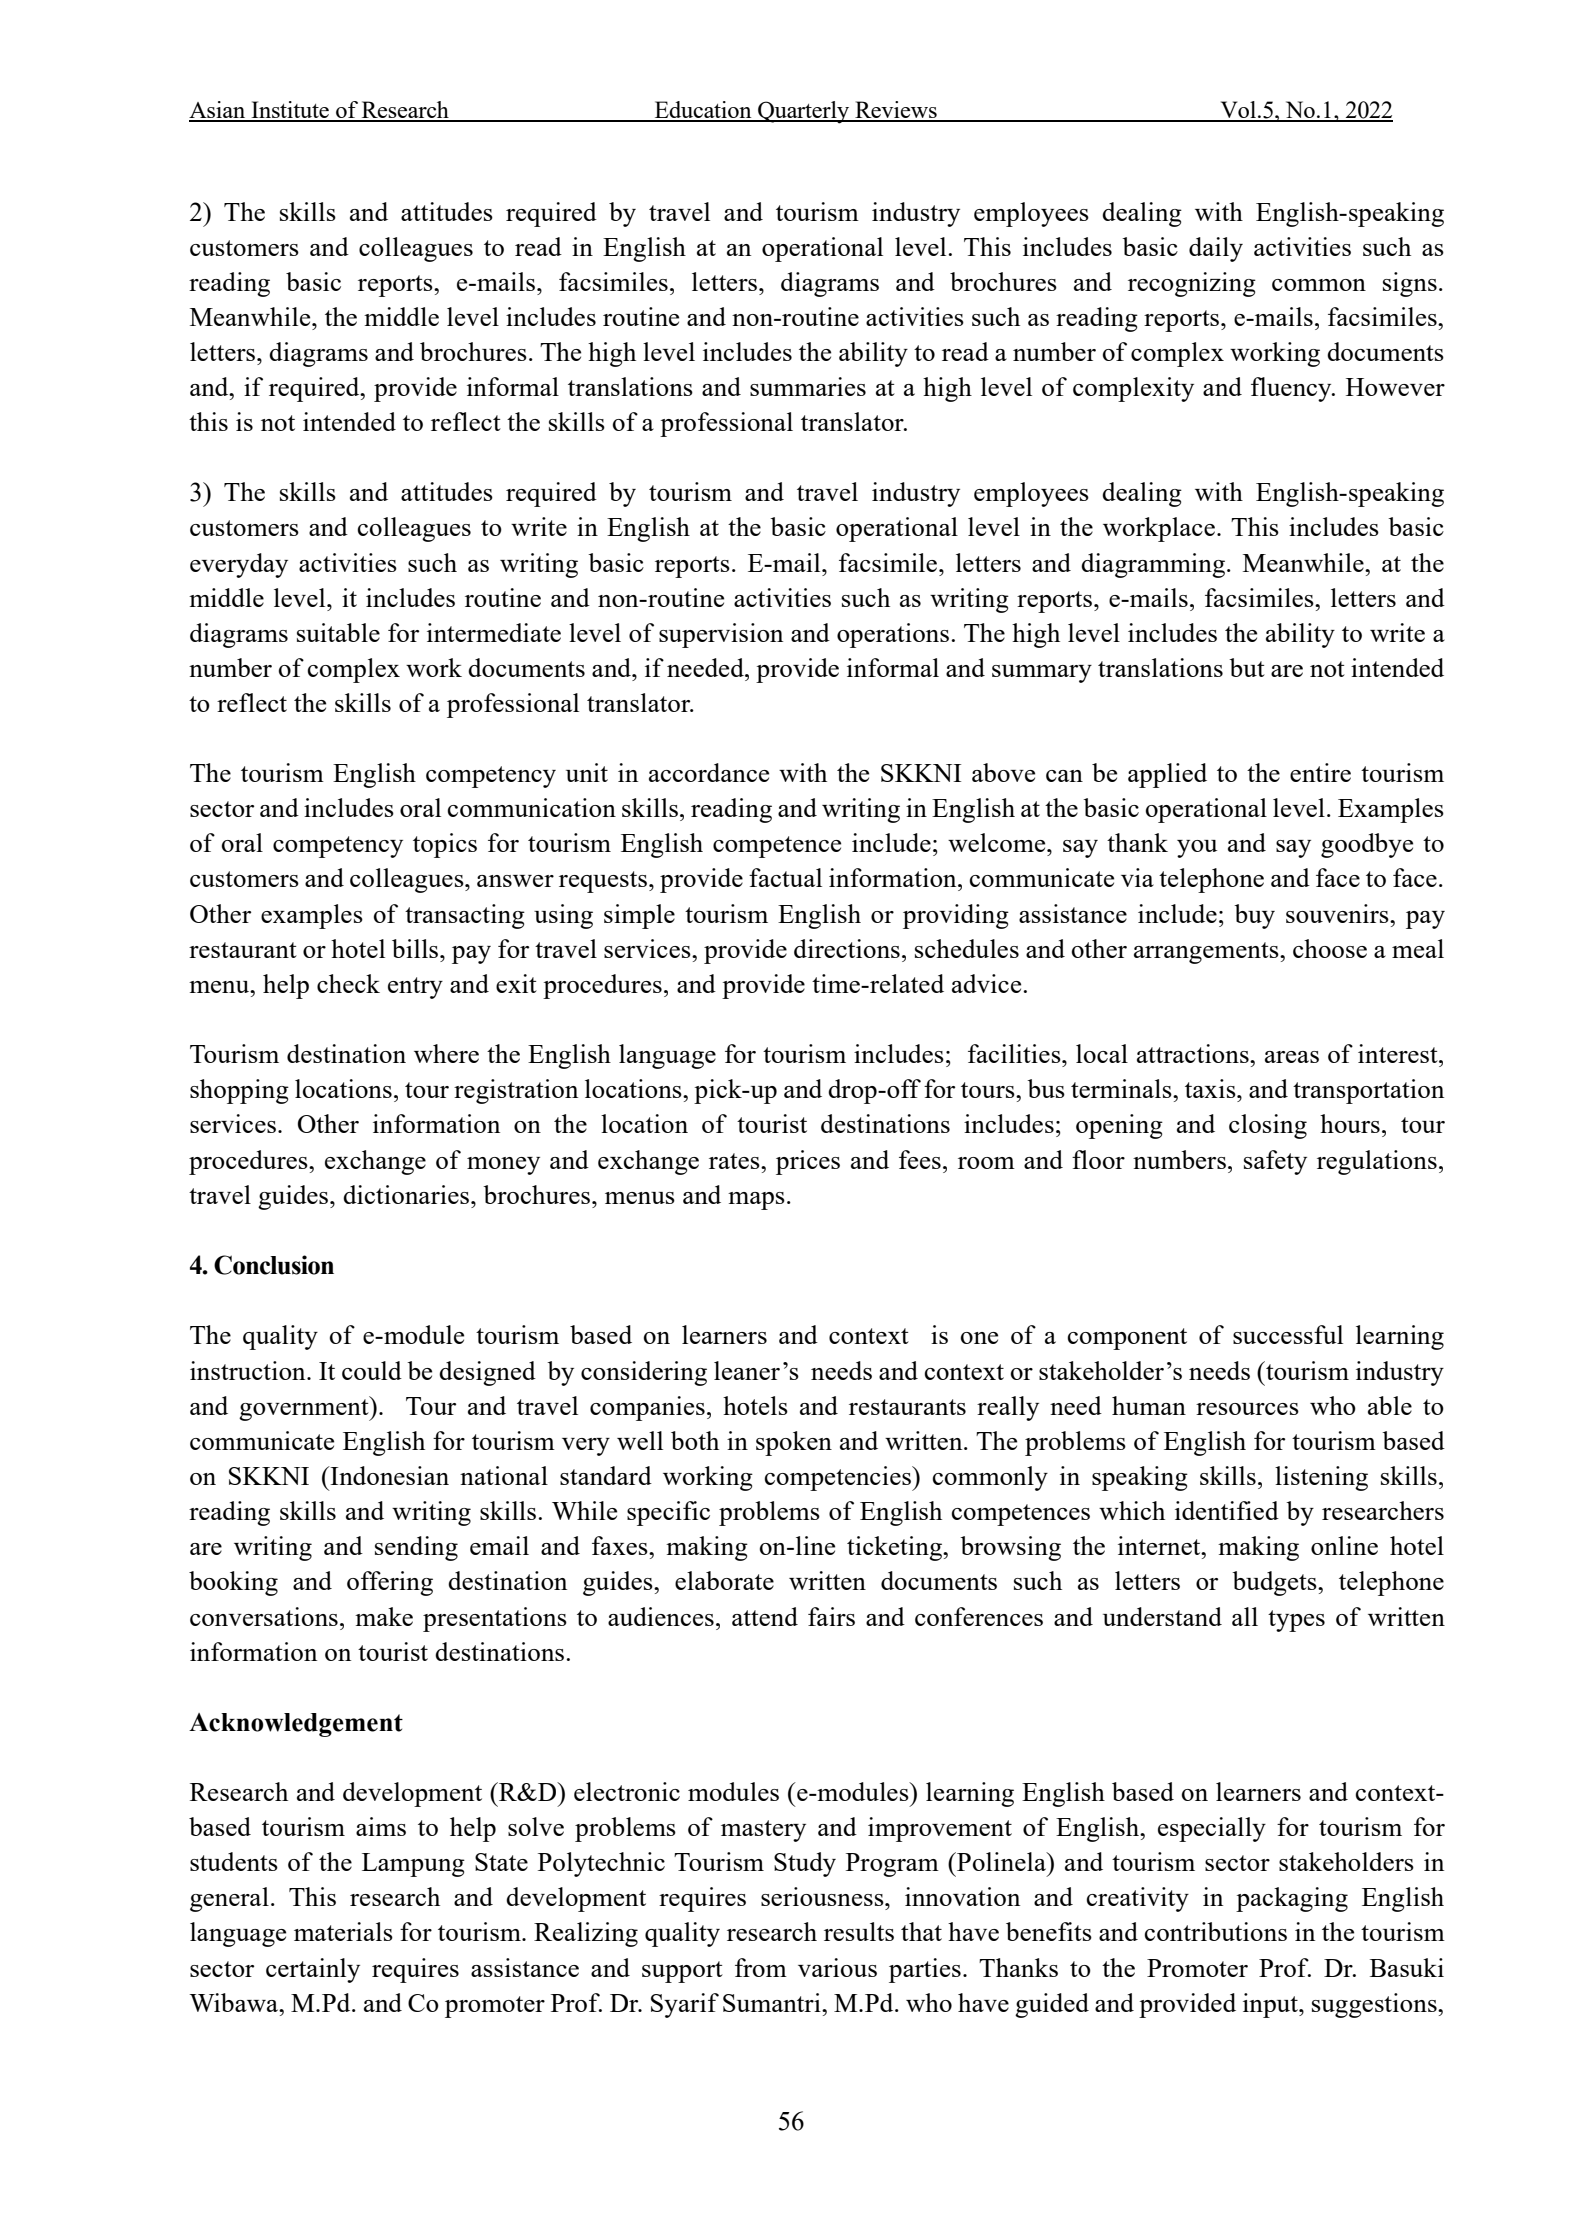  What do you see at coordinates (804, 112) in the document?
I see `Quarterly` at bounding box center [804, 112].
